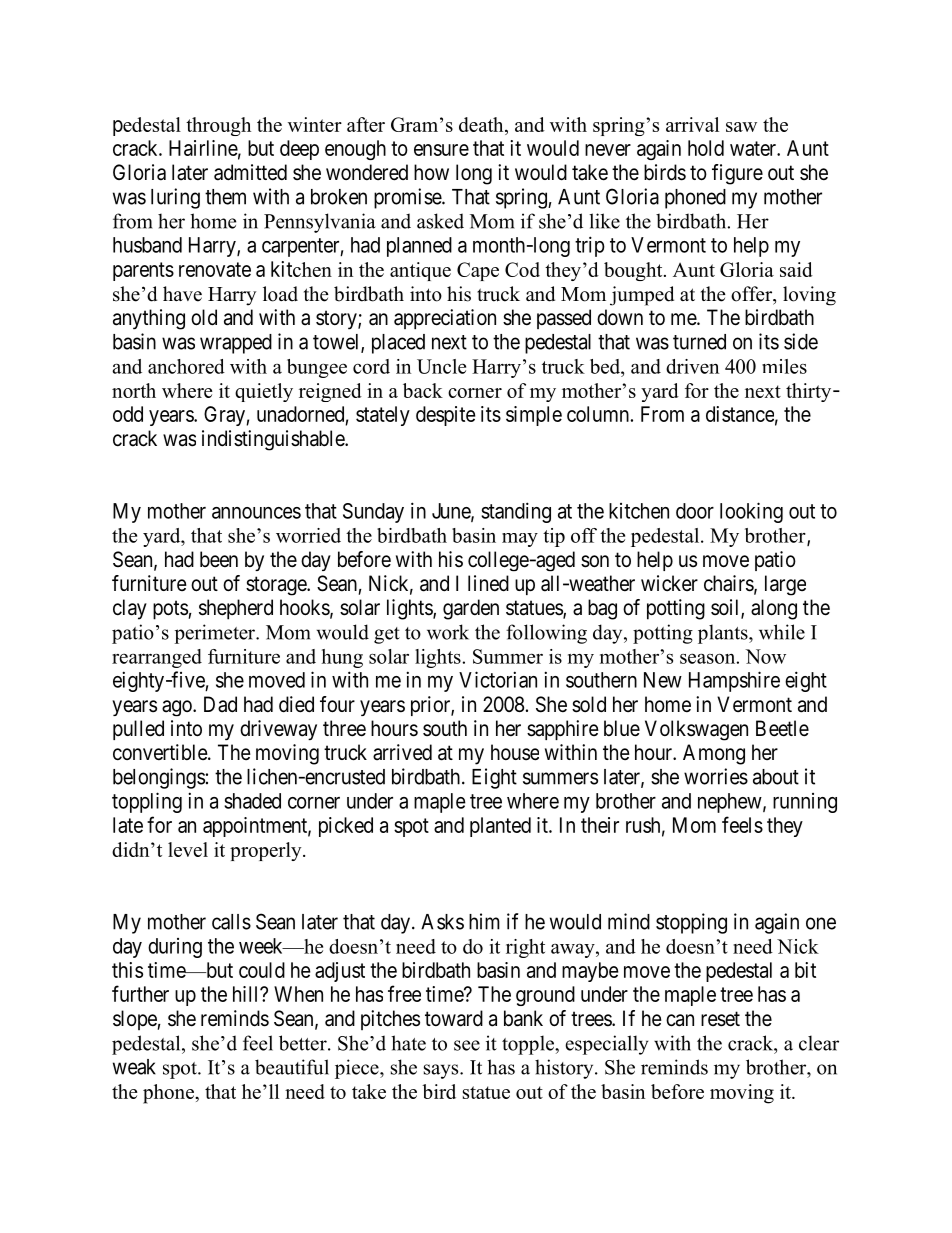  Describe the element at coordinates (161, 752) in the screenshot. I see `convertible` at that location.
